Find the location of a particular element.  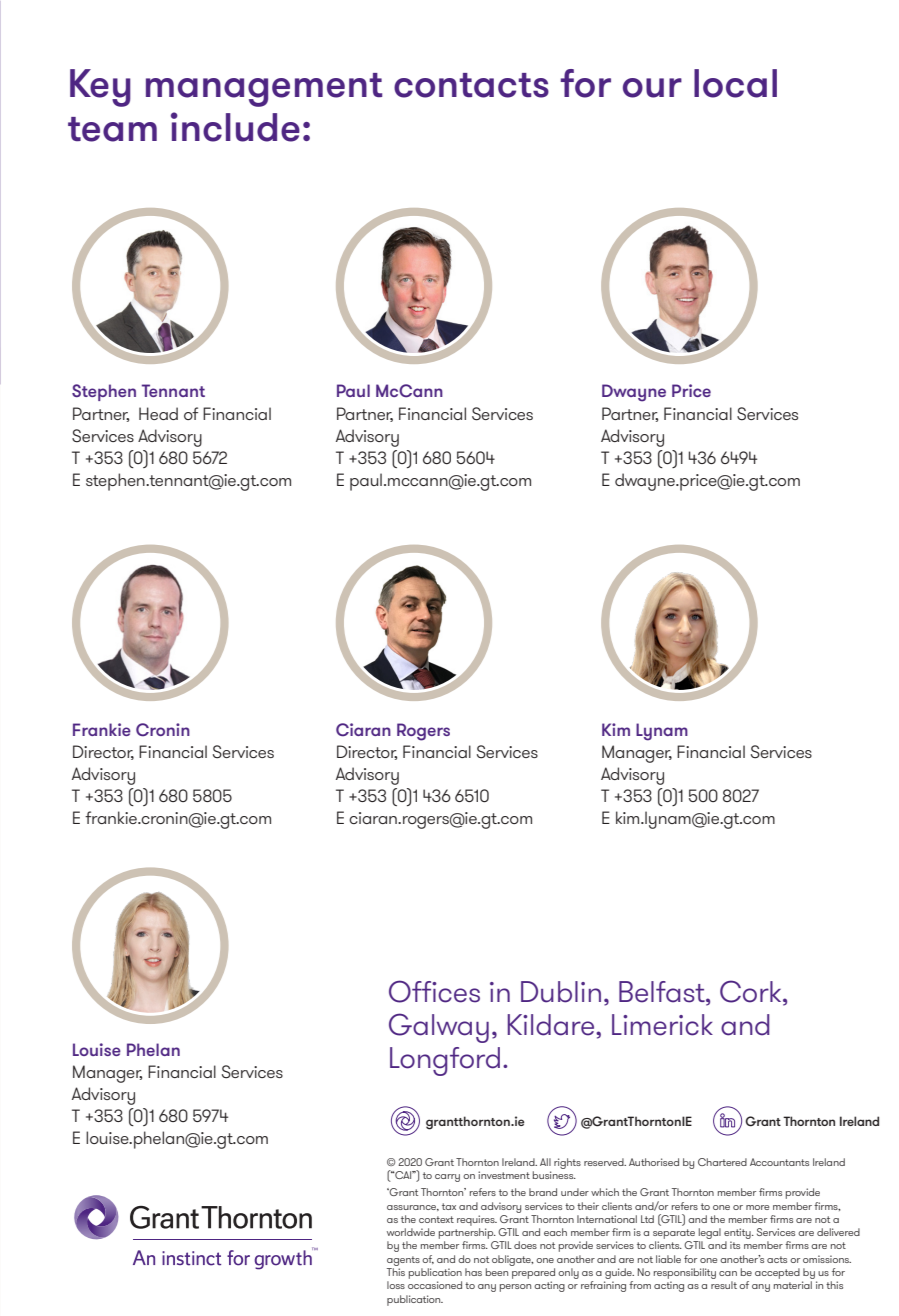

loss is located at coordinates (396, 1285).
